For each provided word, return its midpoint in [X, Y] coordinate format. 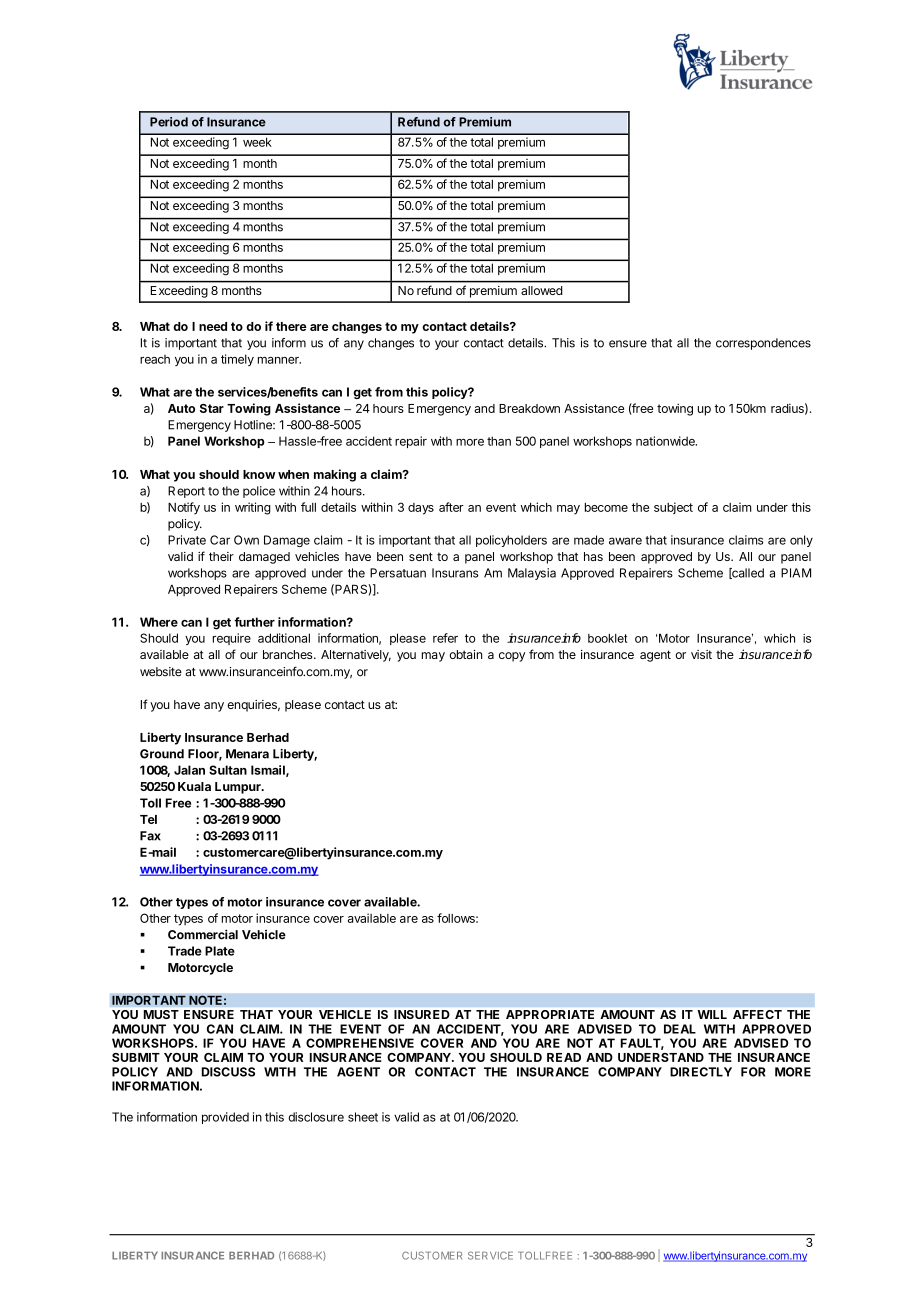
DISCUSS [228, 1072]
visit [701, 654]
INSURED [422, 1014]
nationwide [666, 441]
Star [212, 408]
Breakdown [529, 408]
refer [445, 638]
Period [169, 122]
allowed [542, 290]
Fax [150, 836]
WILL [712, 1014]
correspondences [763, 344]
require [232, 639]
